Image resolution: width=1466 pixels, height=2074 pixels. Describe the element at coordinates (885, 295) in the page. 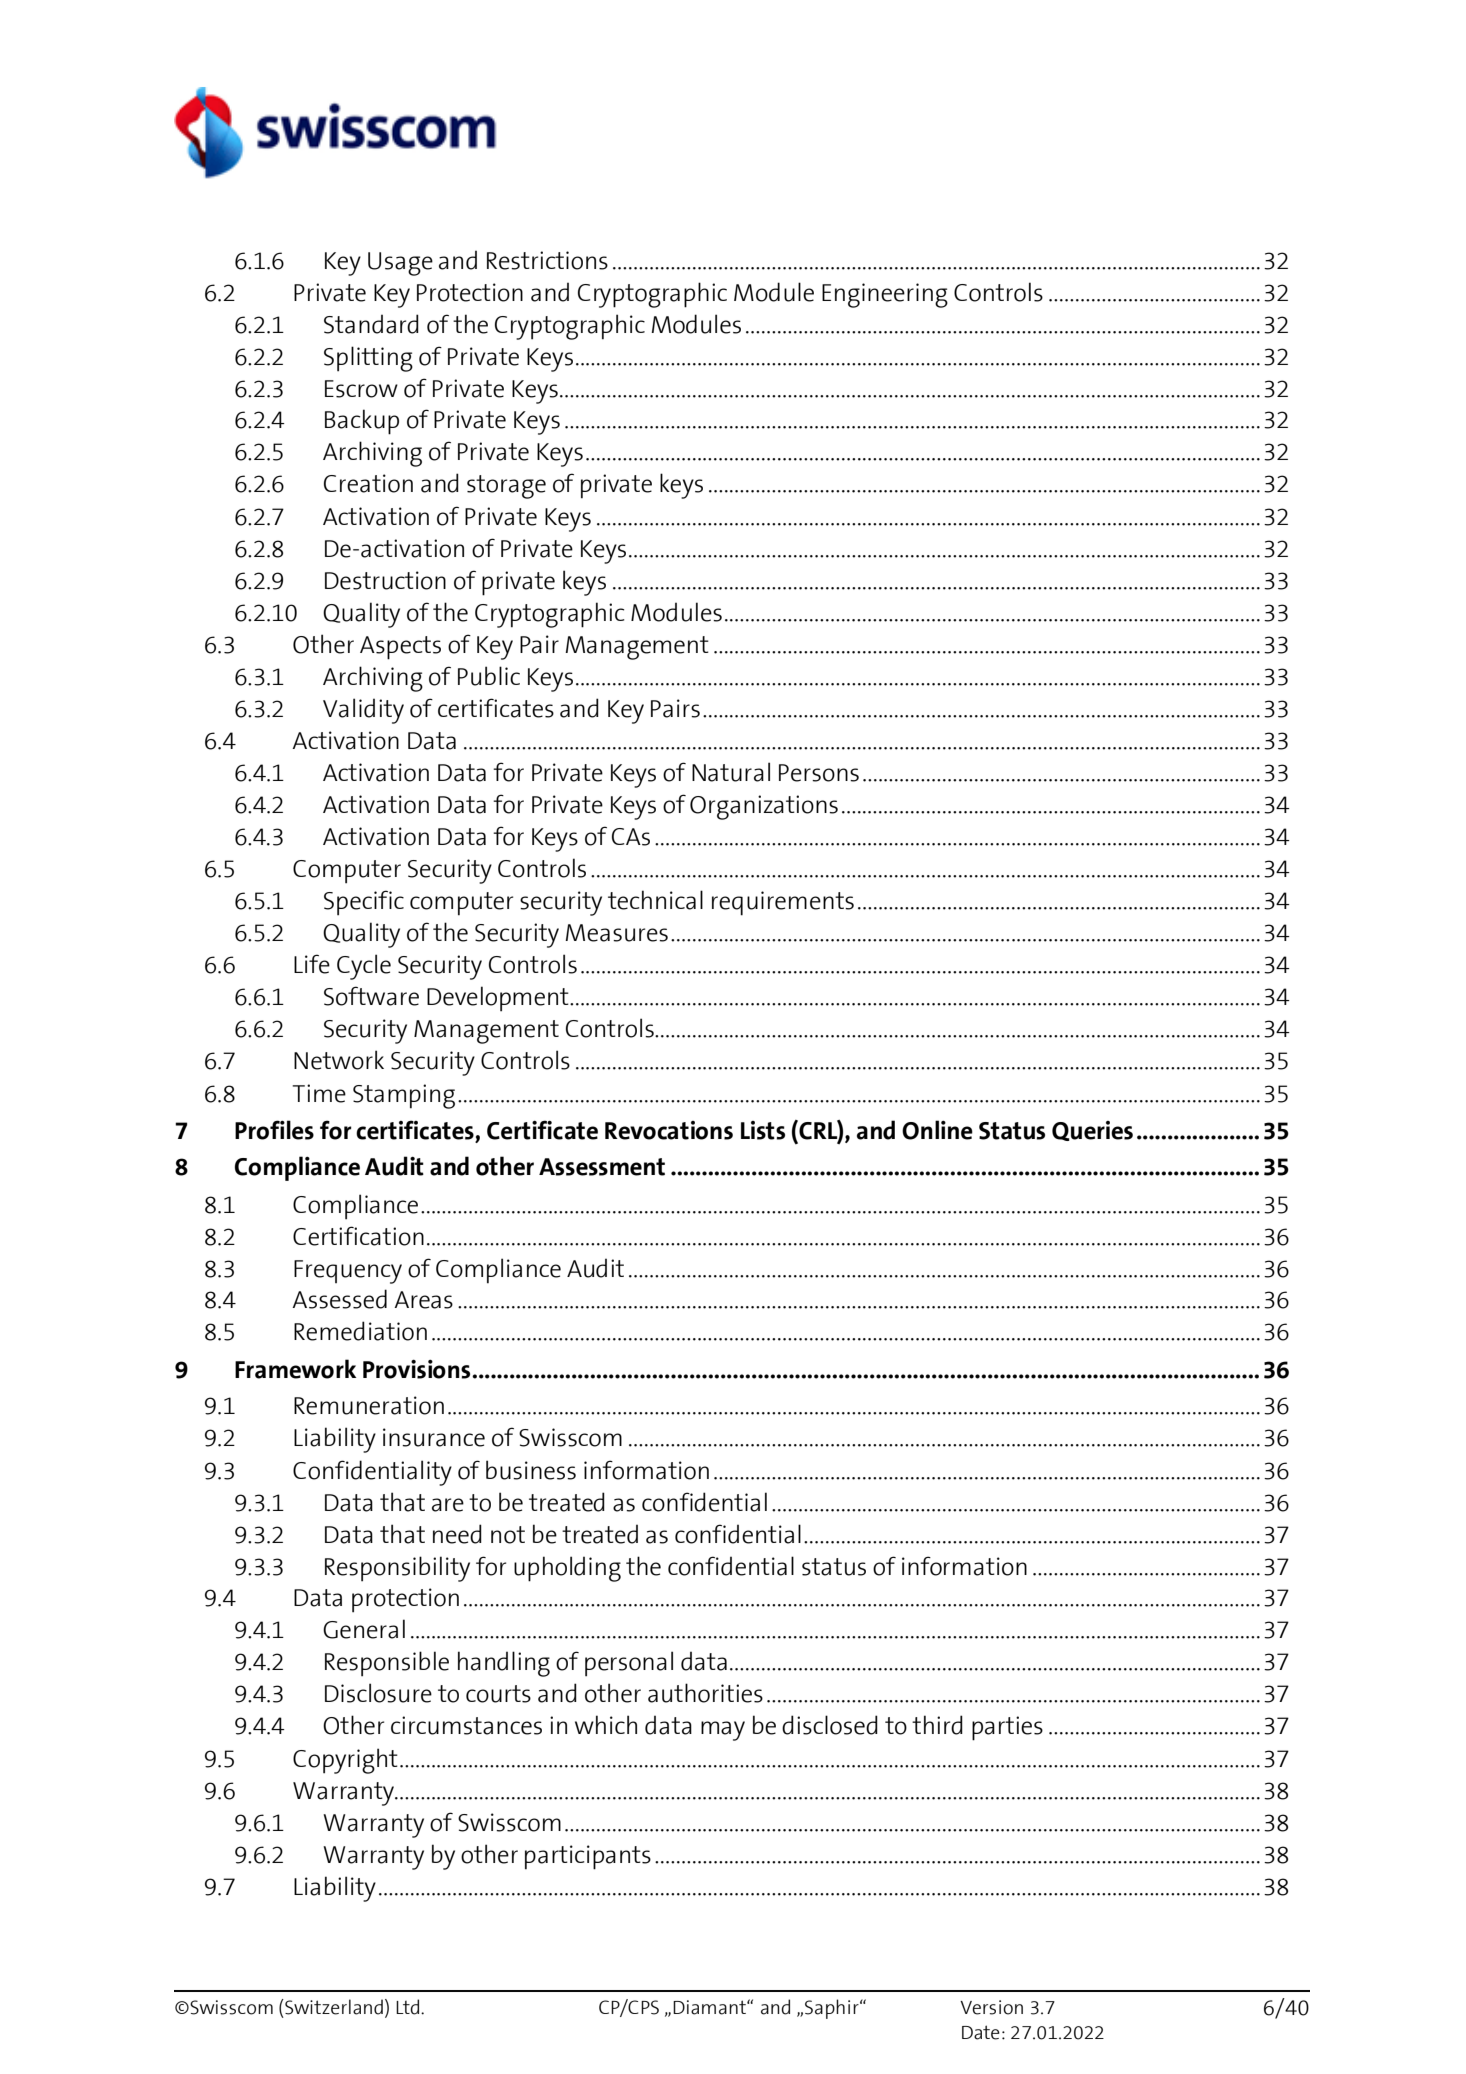

I see `Engineering` at that location.
